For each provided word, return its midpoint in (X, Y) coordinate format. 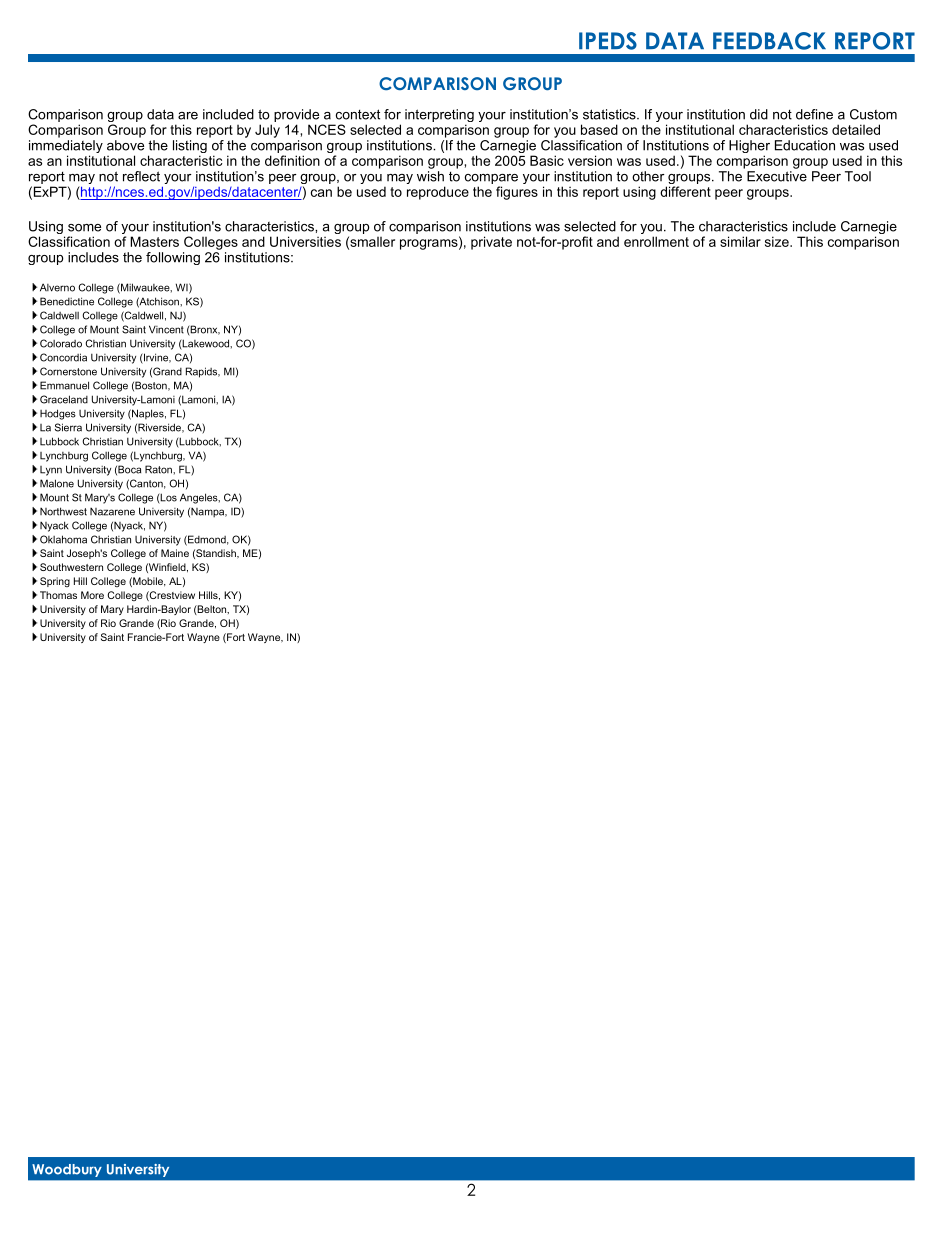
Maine (175, 553)
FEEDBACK (769, 41)
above (125, 145)
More (92, 595)
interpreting (439, 117)
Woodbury (67, 1170)
